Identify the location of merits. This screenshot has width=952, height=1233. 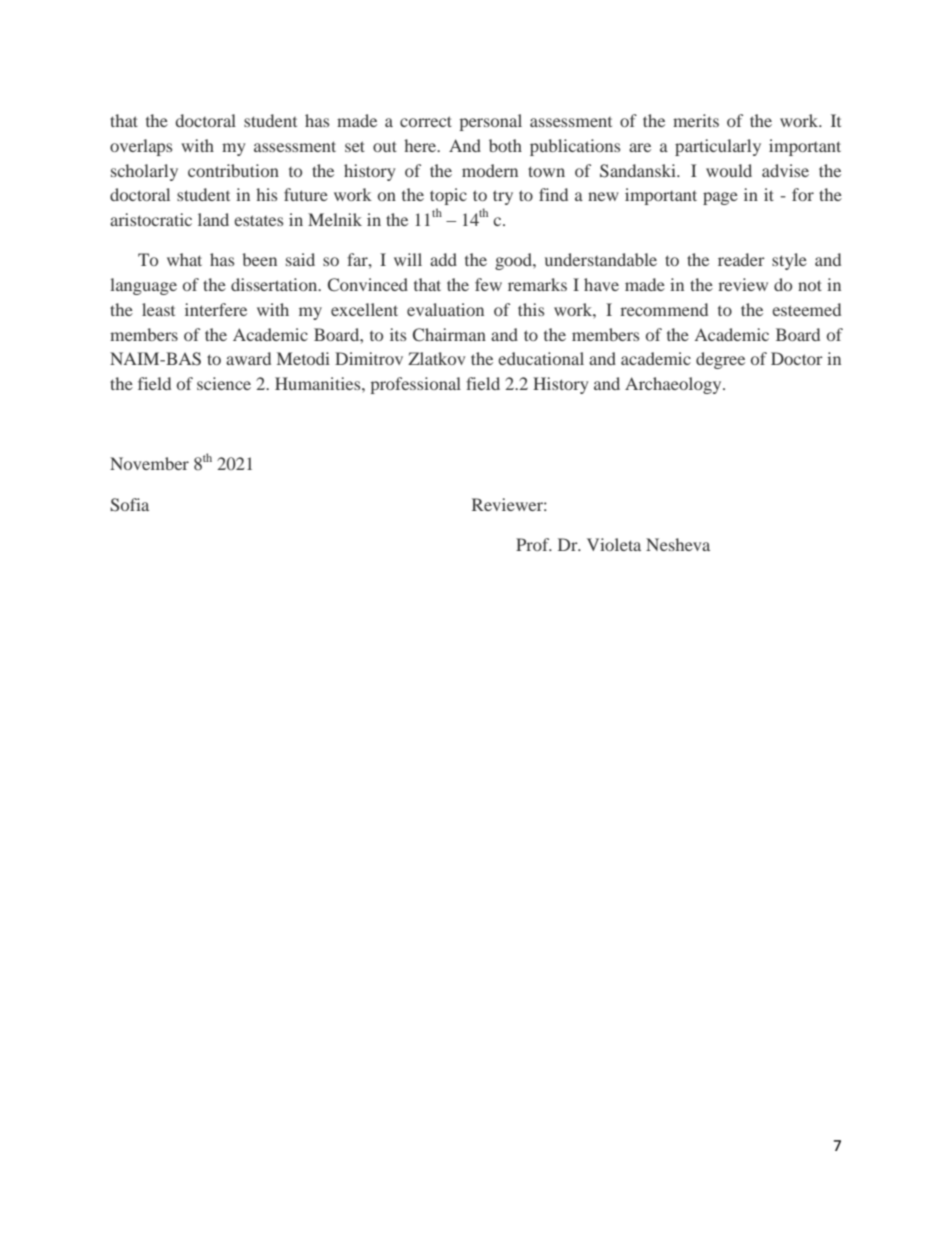
(696, 120).
